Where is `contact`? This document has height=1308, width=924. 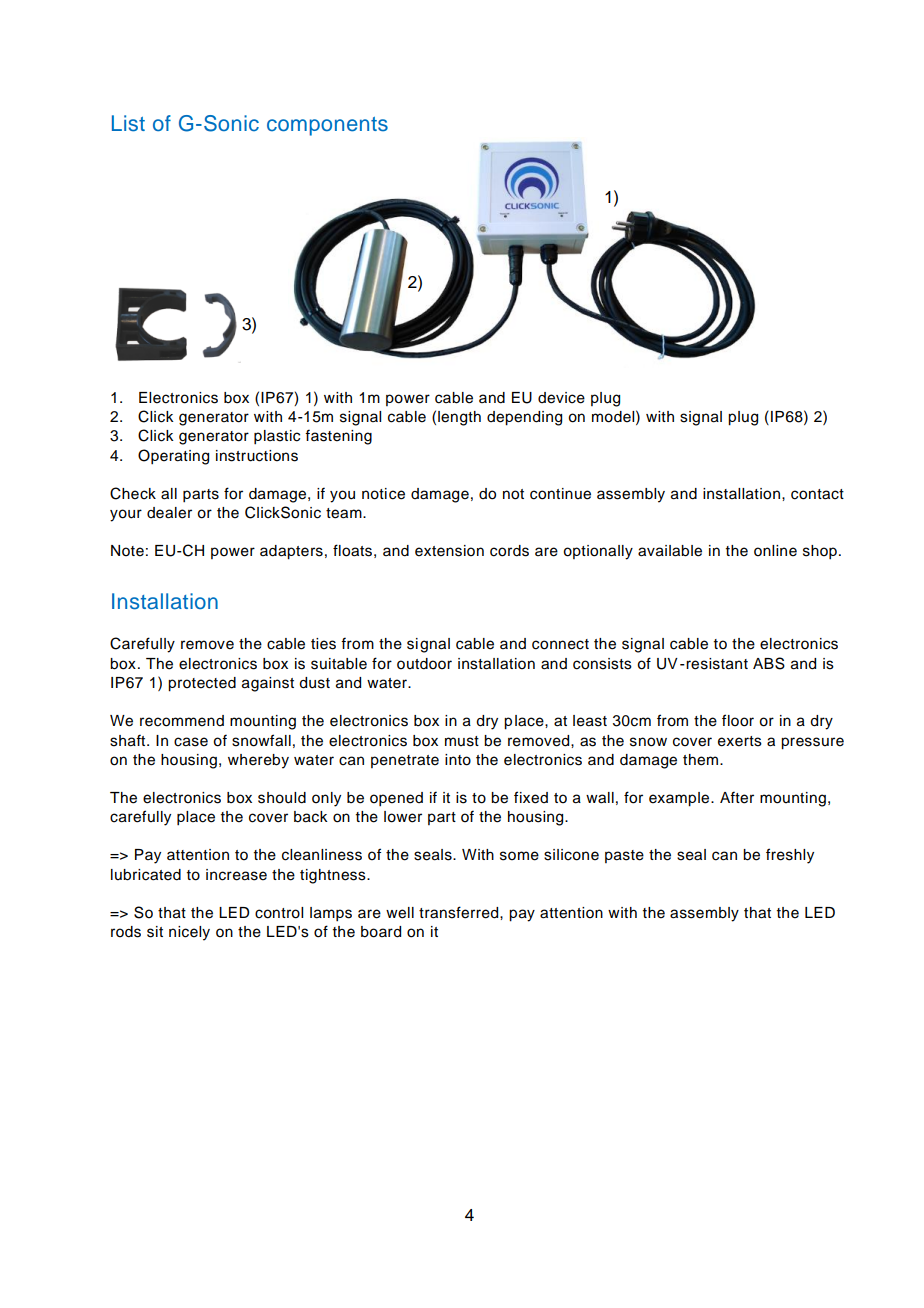
contact is located at coordinates (817, 494).
